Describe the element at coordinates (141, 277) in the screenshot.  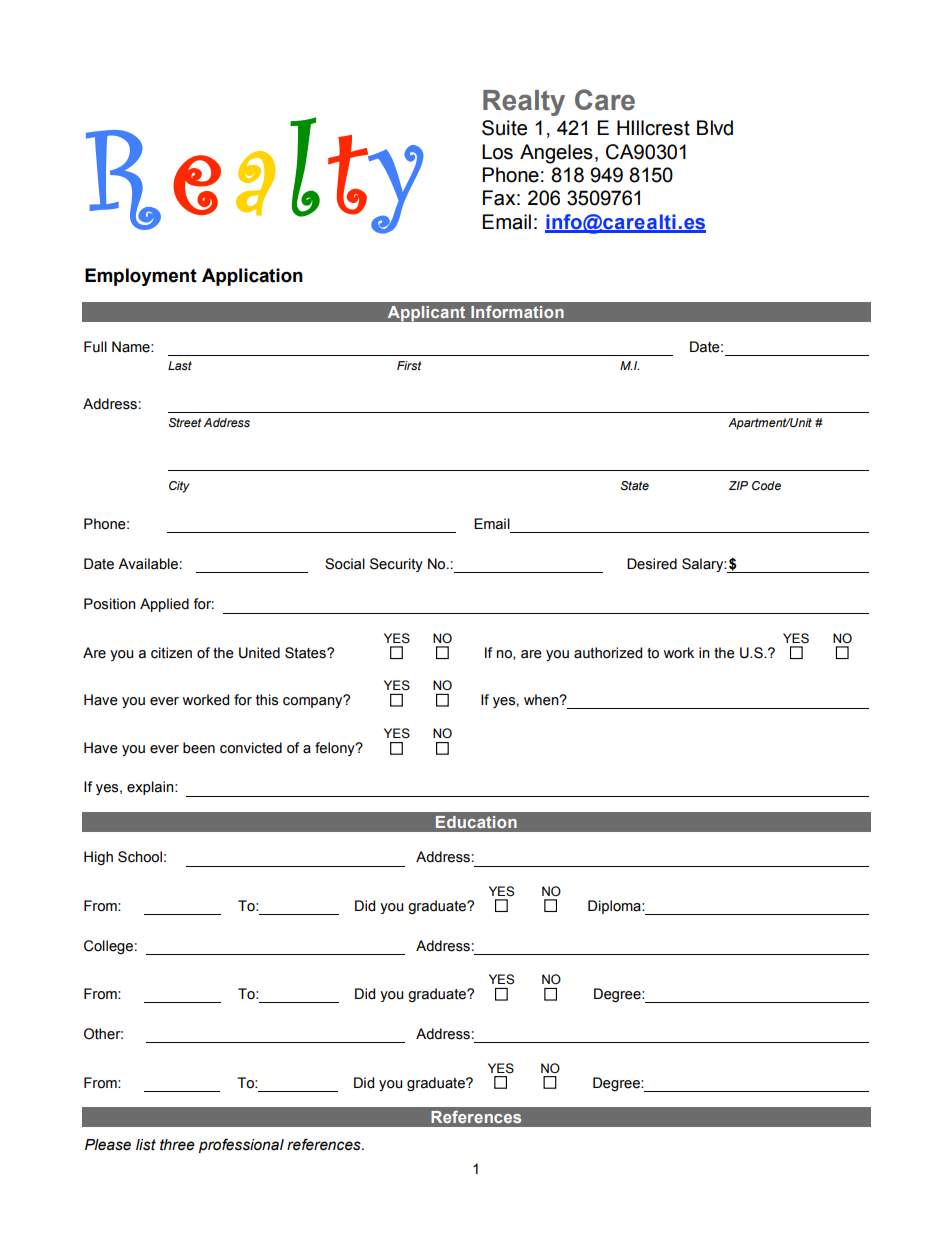
I see `Employment` at that location.
